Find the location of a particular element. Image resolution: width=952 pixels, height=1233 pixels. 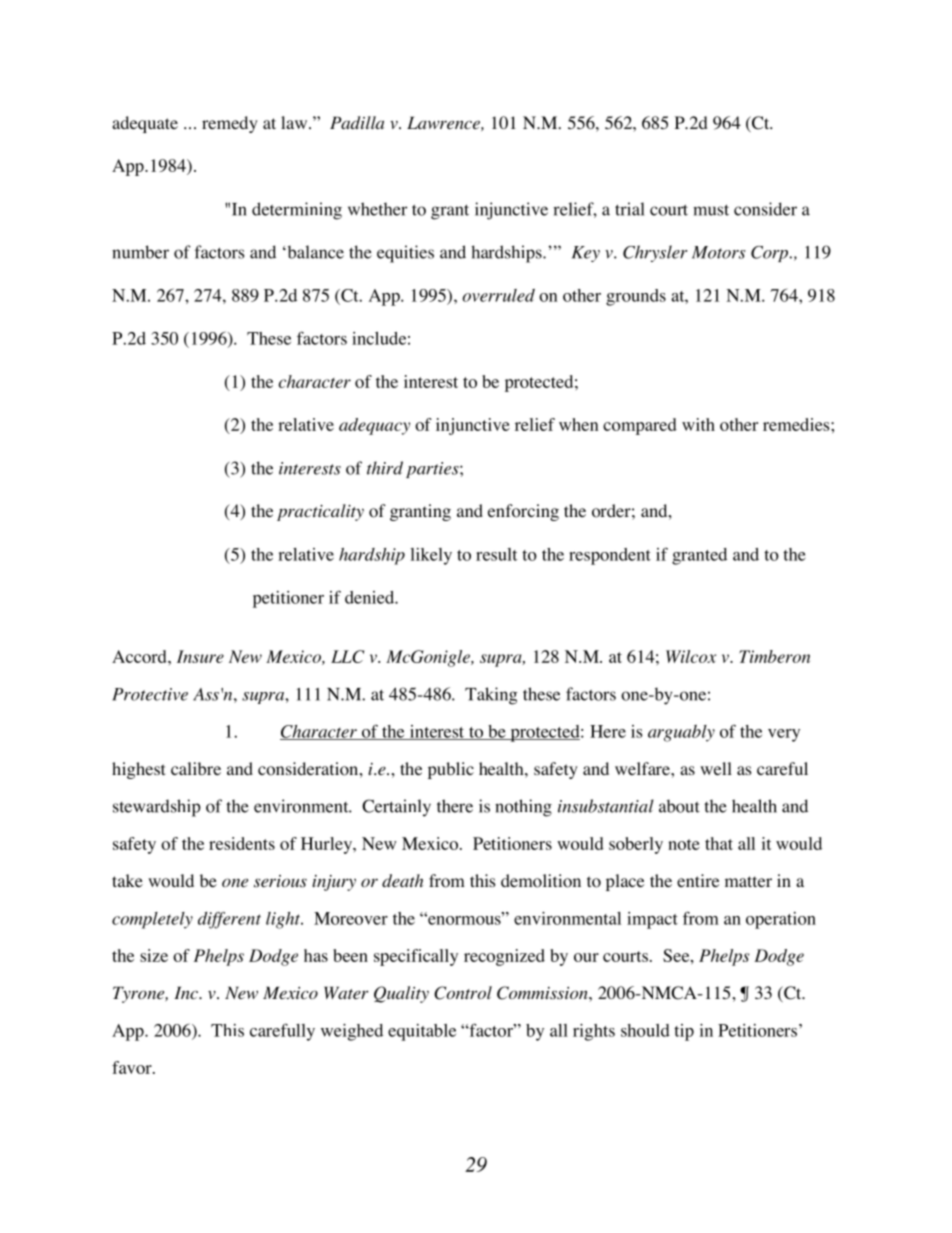

likely is located at coordinates (431, 556).
